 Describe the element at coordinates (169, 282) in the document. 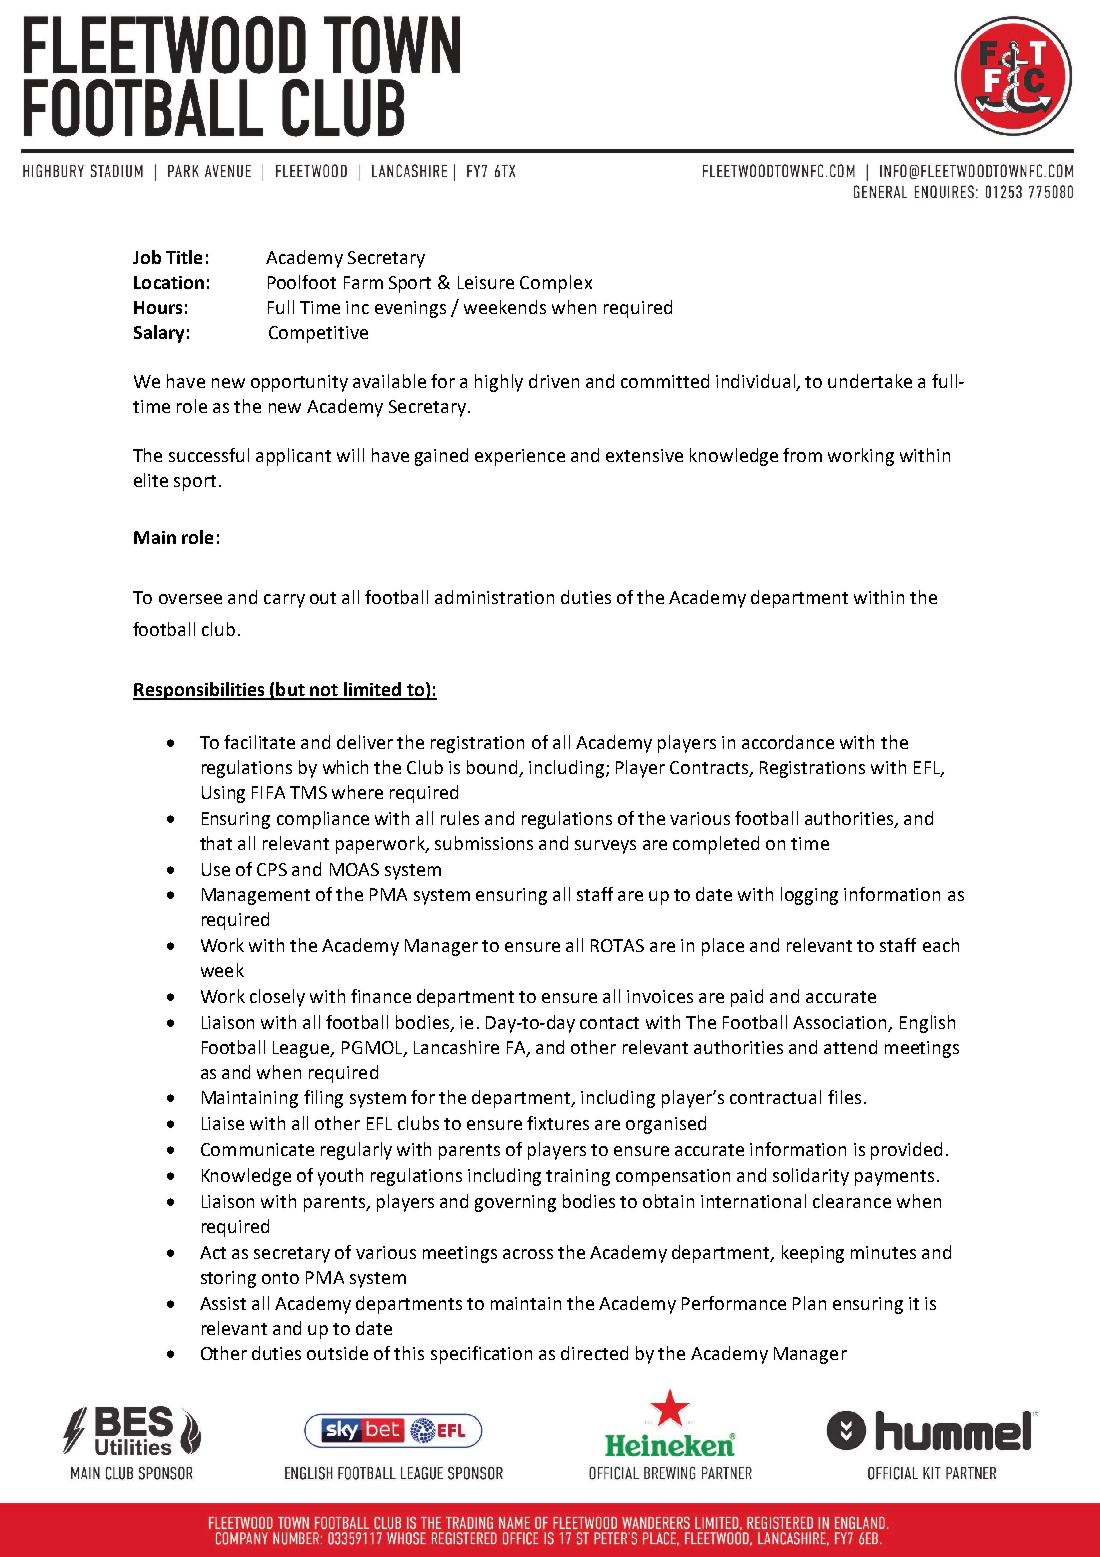

I see `Location` at that location.
